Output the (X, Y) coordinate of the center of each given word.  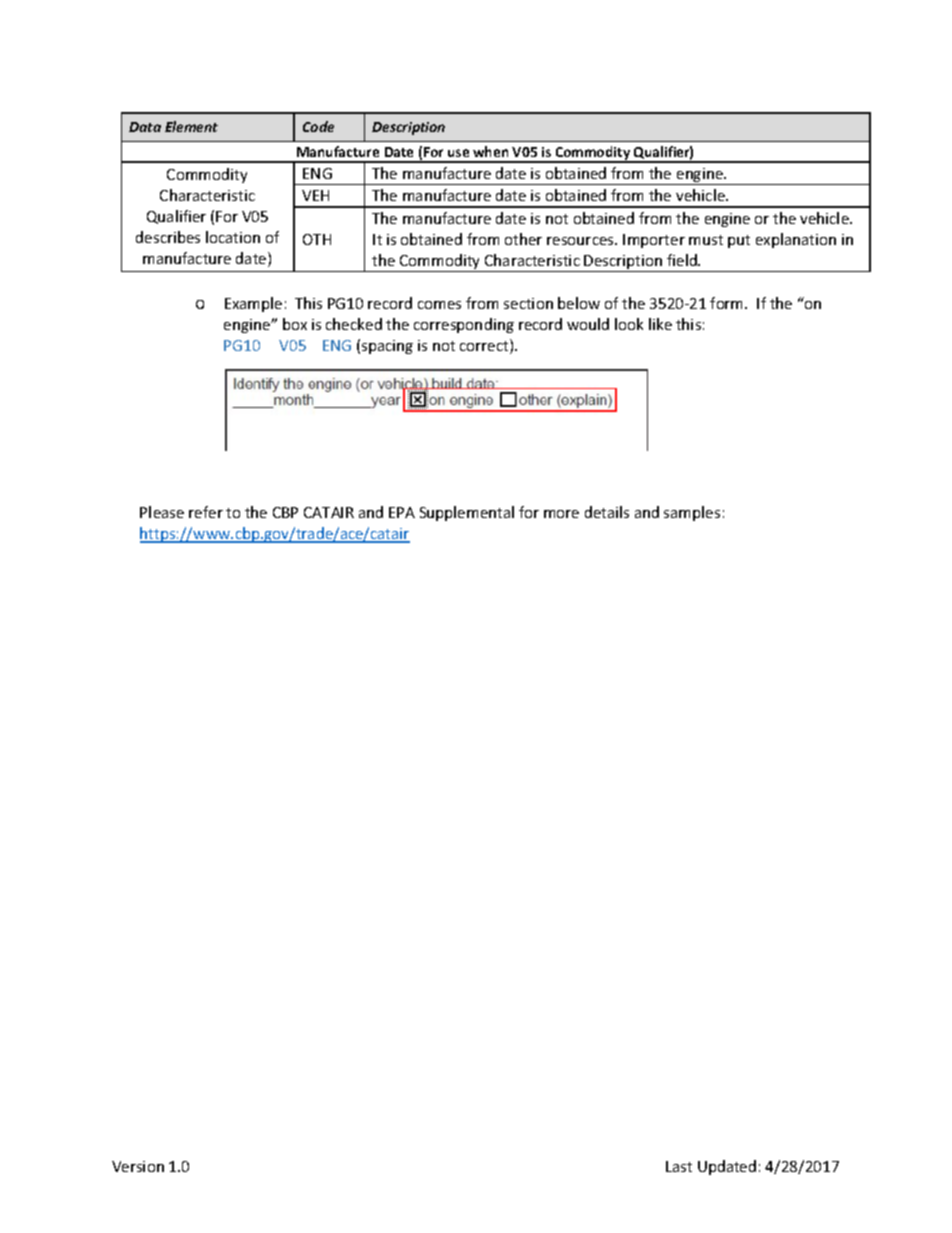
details (607, 512)
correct (485, 346)
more (561, 514)
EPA (402, 512)
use (458, 153)
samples (692, 513)
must (706, 240)
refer (206, 512)
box (295, 324)
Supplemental (467, 513)
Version (138, 1166)
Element (191, 126)
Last (679, 1166)
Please (162, 512)
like (660, 324)
